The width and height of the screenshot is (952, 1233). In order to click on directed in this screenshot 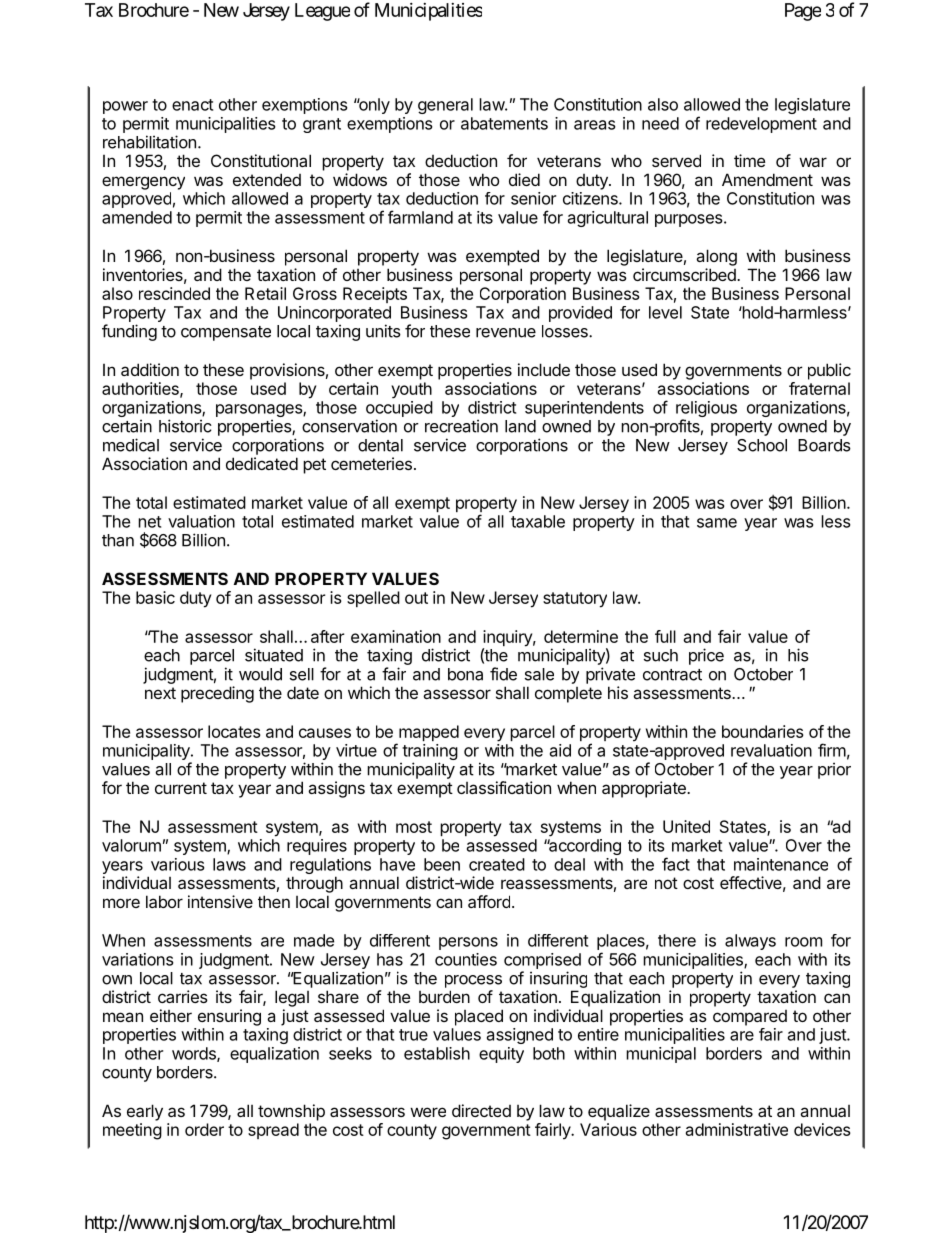, I will do `click(481, 1110)`.
